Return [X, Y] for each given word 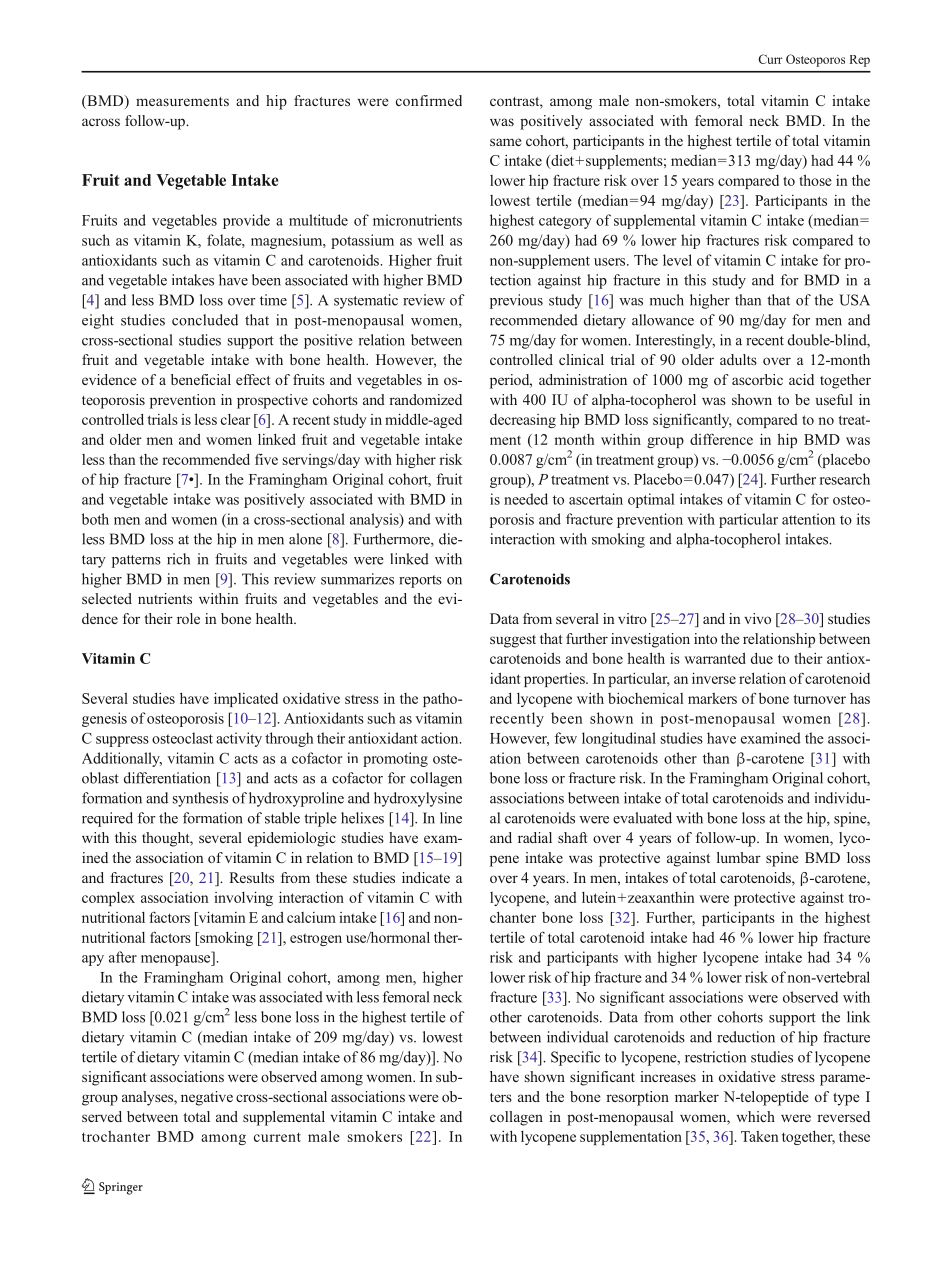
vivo [757, 618]
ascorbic [757, 379]
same [505, 142]
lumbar [739, 857]
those [815, 180]
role [188, 618]
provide [246, 221]
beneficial [201, 379]
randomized [425, 399]
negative [207, 1098]
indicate [426, 877]
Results [251, 877]
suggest [513, 641]
